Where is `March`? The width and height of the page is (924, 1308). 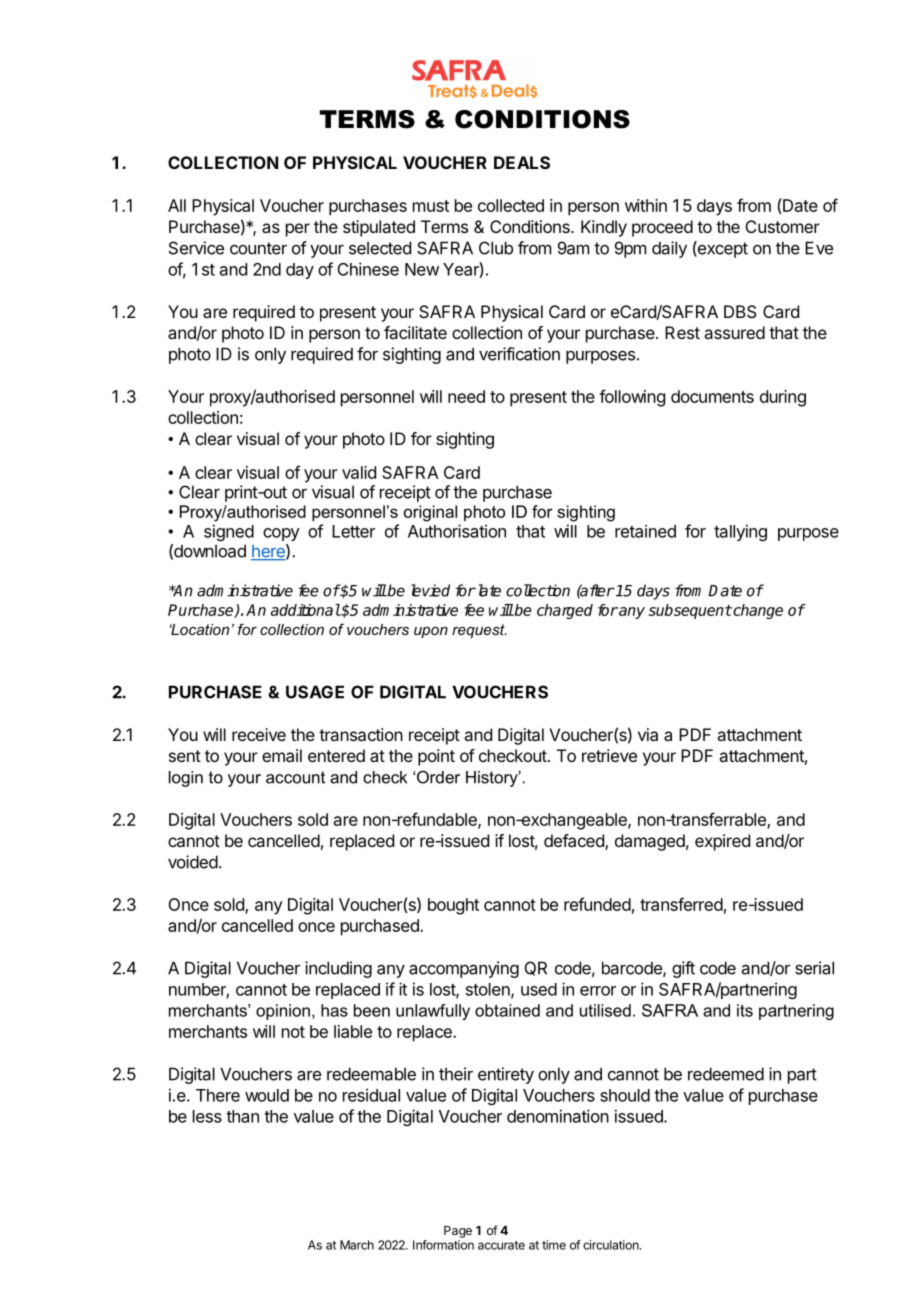
March is located at coordinates (357, 1245).
